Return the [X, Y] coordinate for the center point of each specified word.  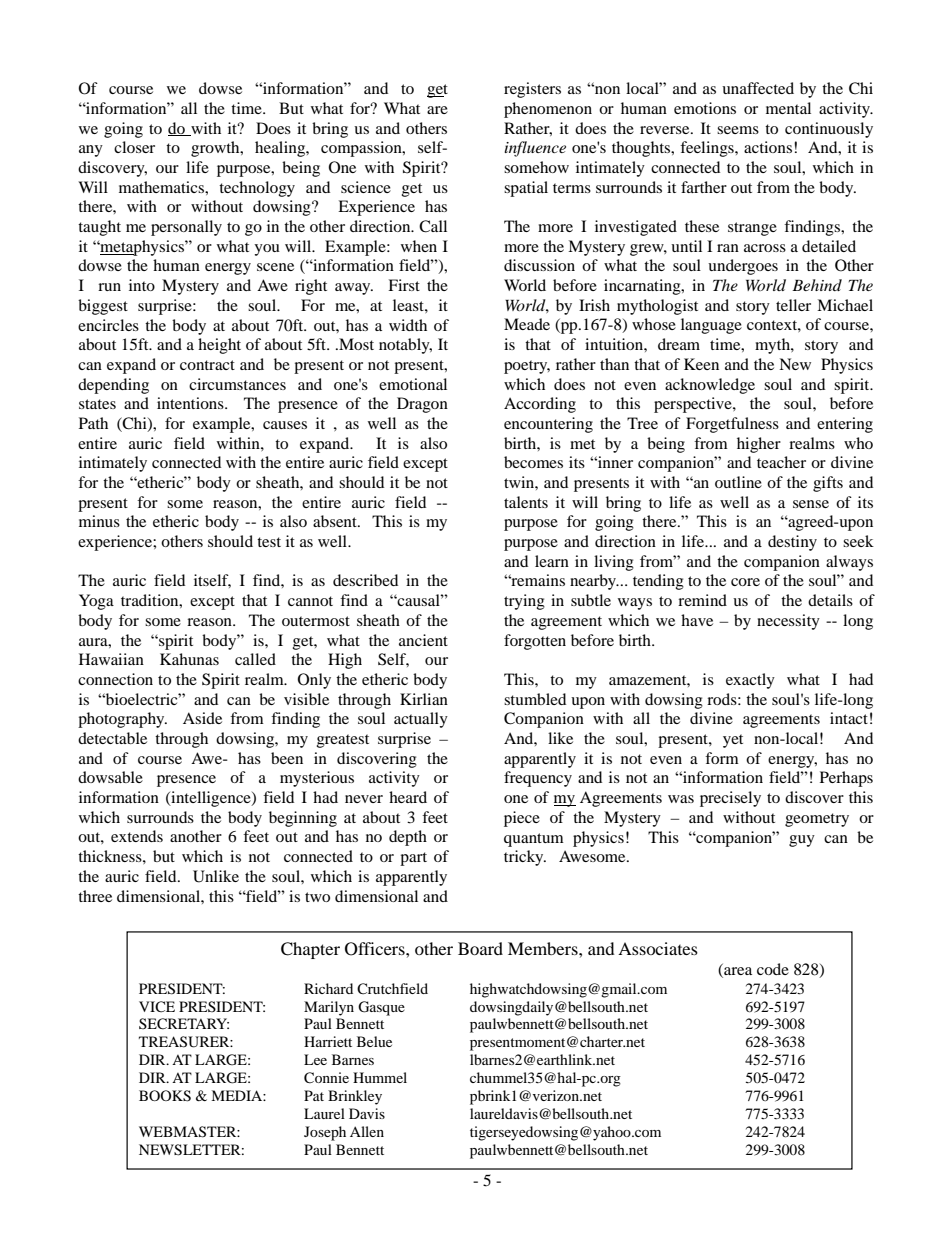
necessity [788, 622]
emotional [413, 384]
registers [532, 90]
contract [207, 365]
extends [137, 836]
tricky [525, 858]
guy [802, 841]
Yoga [96, 602]
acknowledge [710, 386]
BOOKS [165, 1096]
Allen [367, 1131]
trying [524, 602]
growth [216, 149]
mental [788, 108]
